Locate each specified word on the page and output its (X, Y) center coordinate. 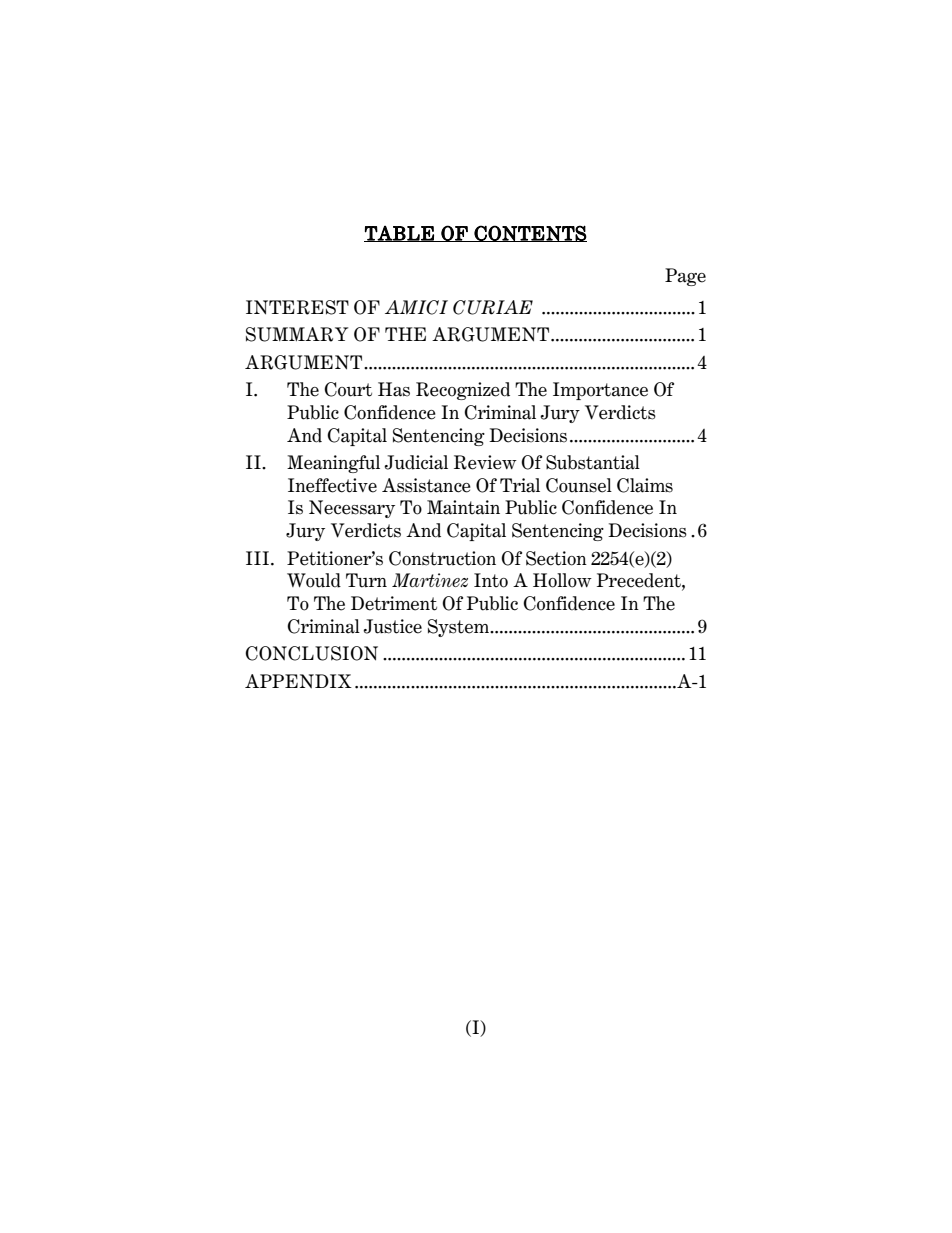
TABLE (400, 233)
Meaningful (333, 464)
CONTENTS (529, 233)
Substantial (593, 462)
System (459, 628)
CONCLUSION (311, 653)
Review (485, 462)
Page (685, 277)
